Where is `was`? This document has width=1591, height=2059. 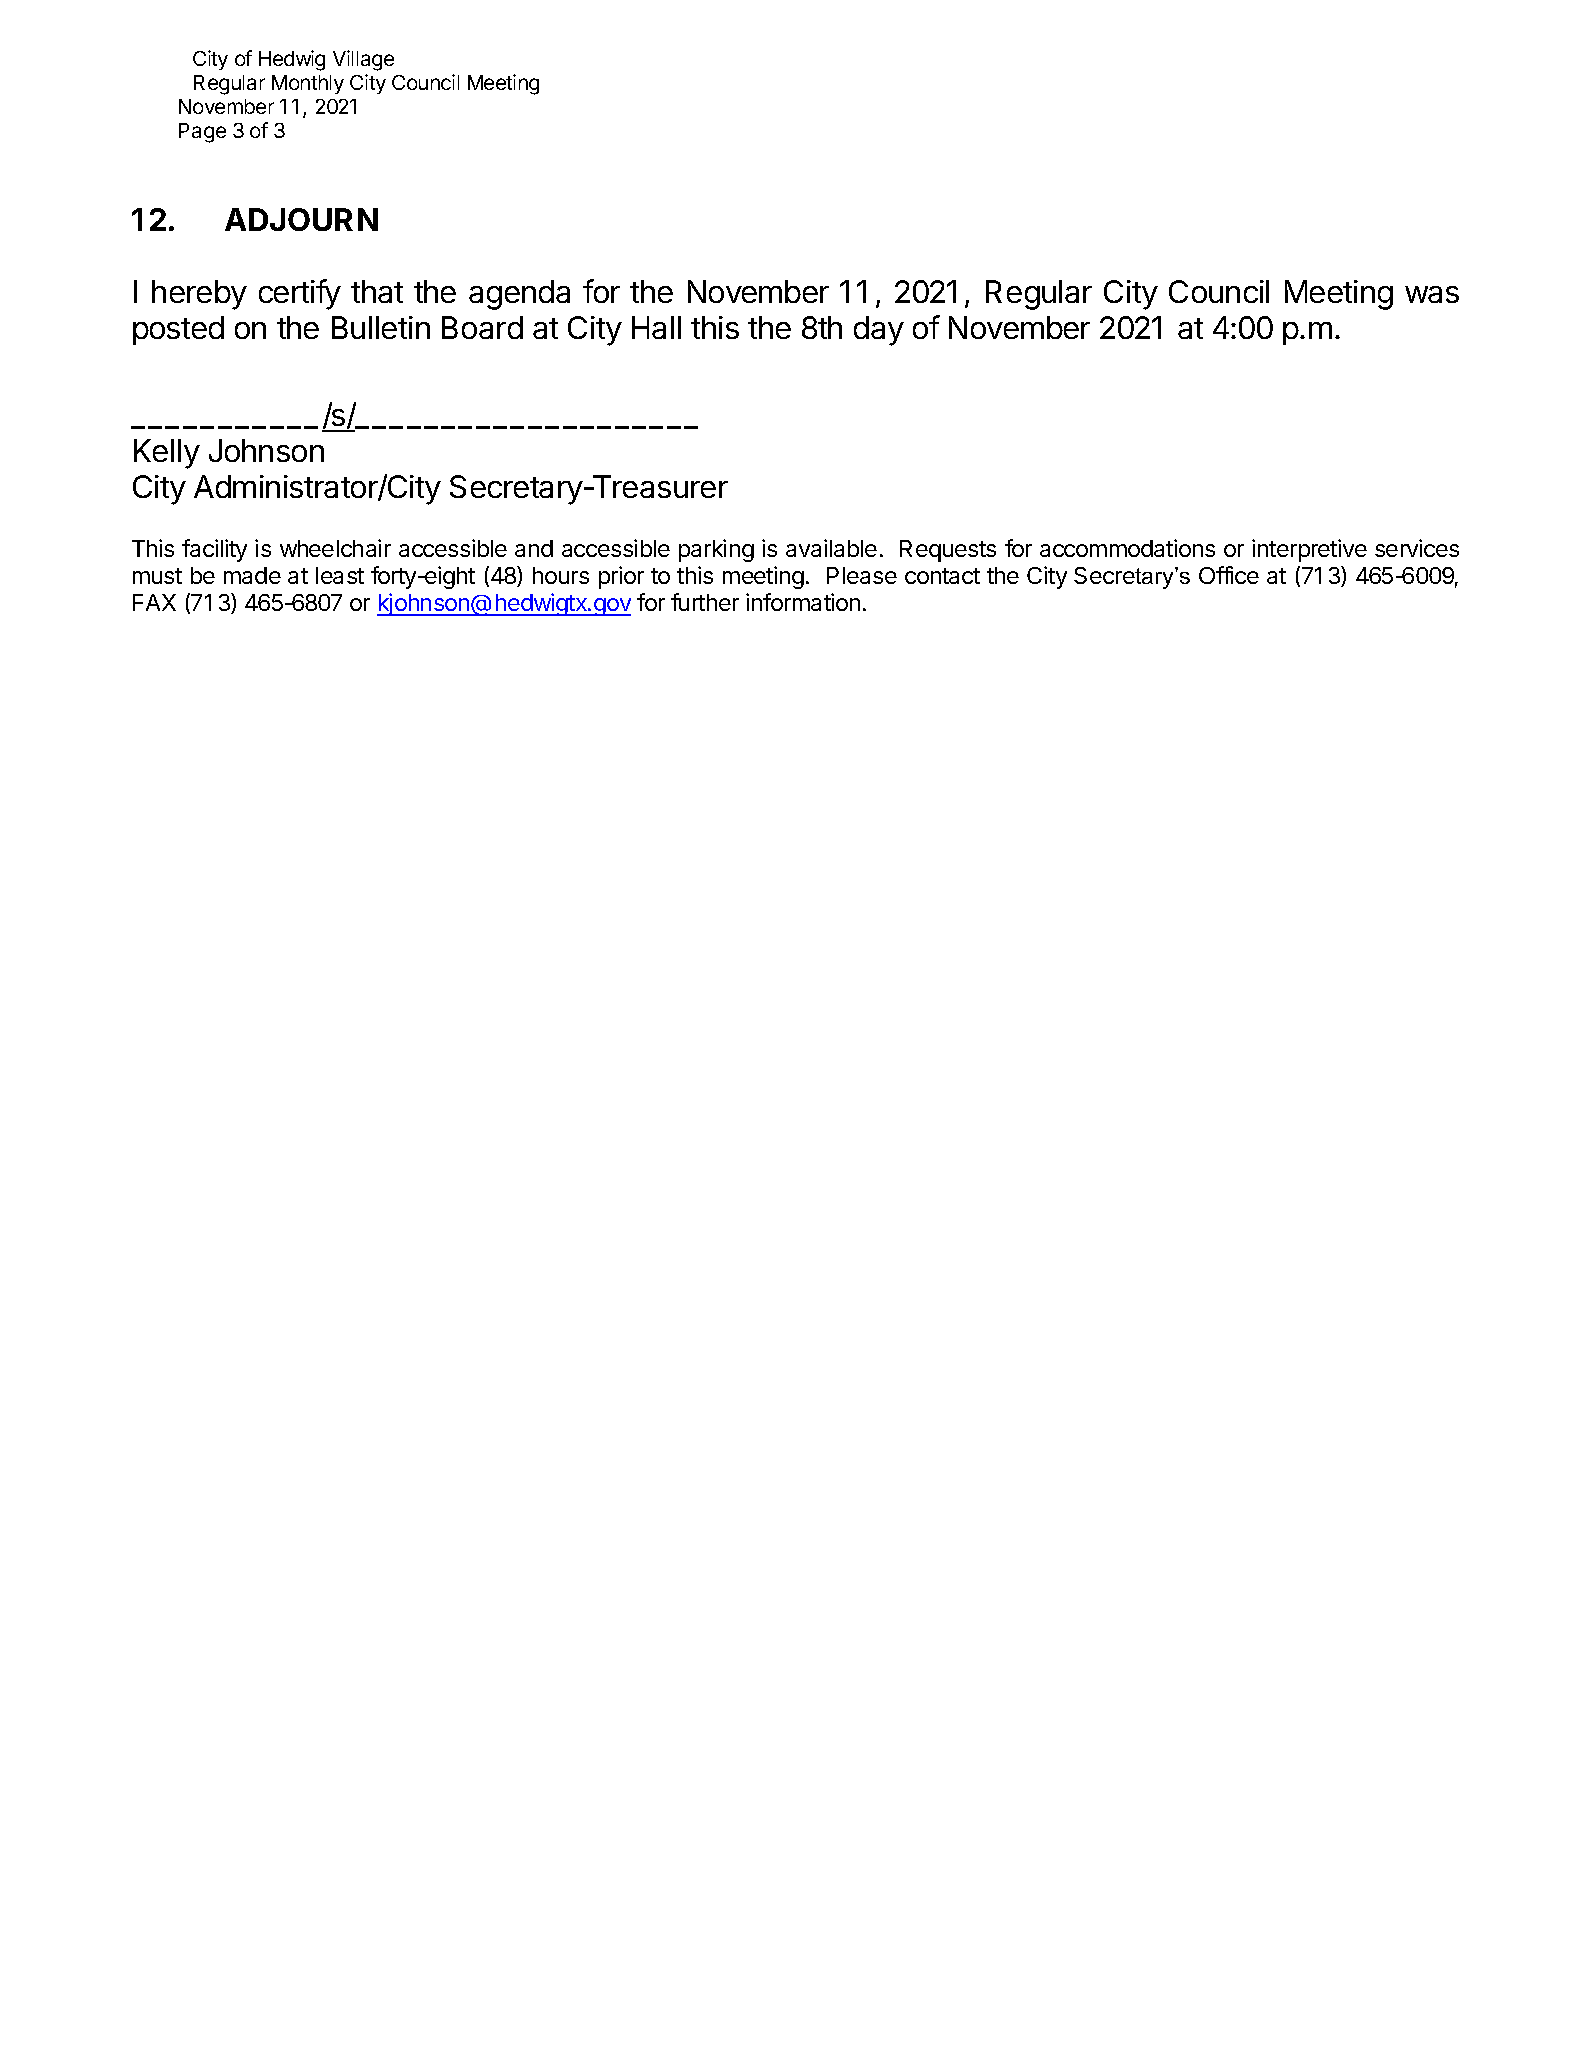 was is located at coordinates (1432, 294).
